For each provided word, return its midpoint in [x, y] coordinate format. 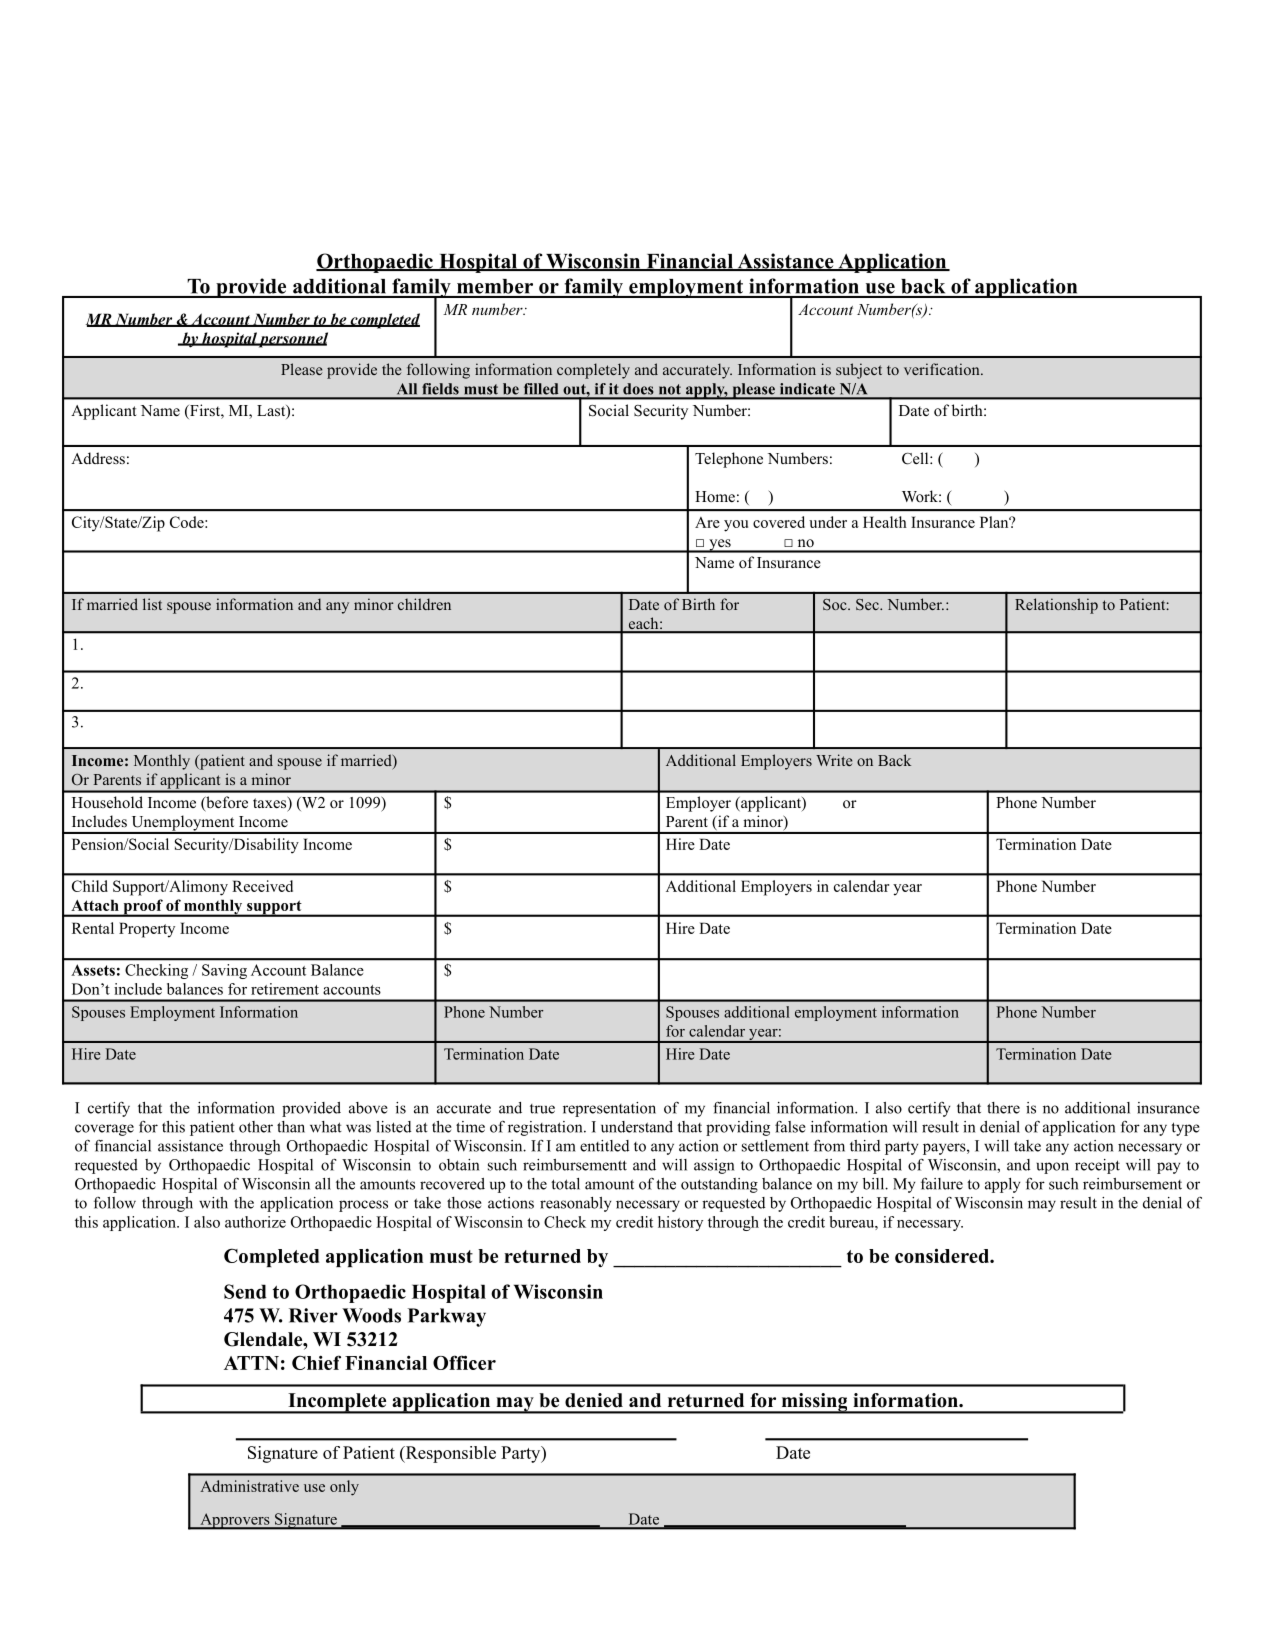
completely [593, 371]
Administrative [249, 1486]
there [1003, 1108]
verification [943, 369]
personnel [292, 340]
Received [262, 886]
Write [834, 760]
